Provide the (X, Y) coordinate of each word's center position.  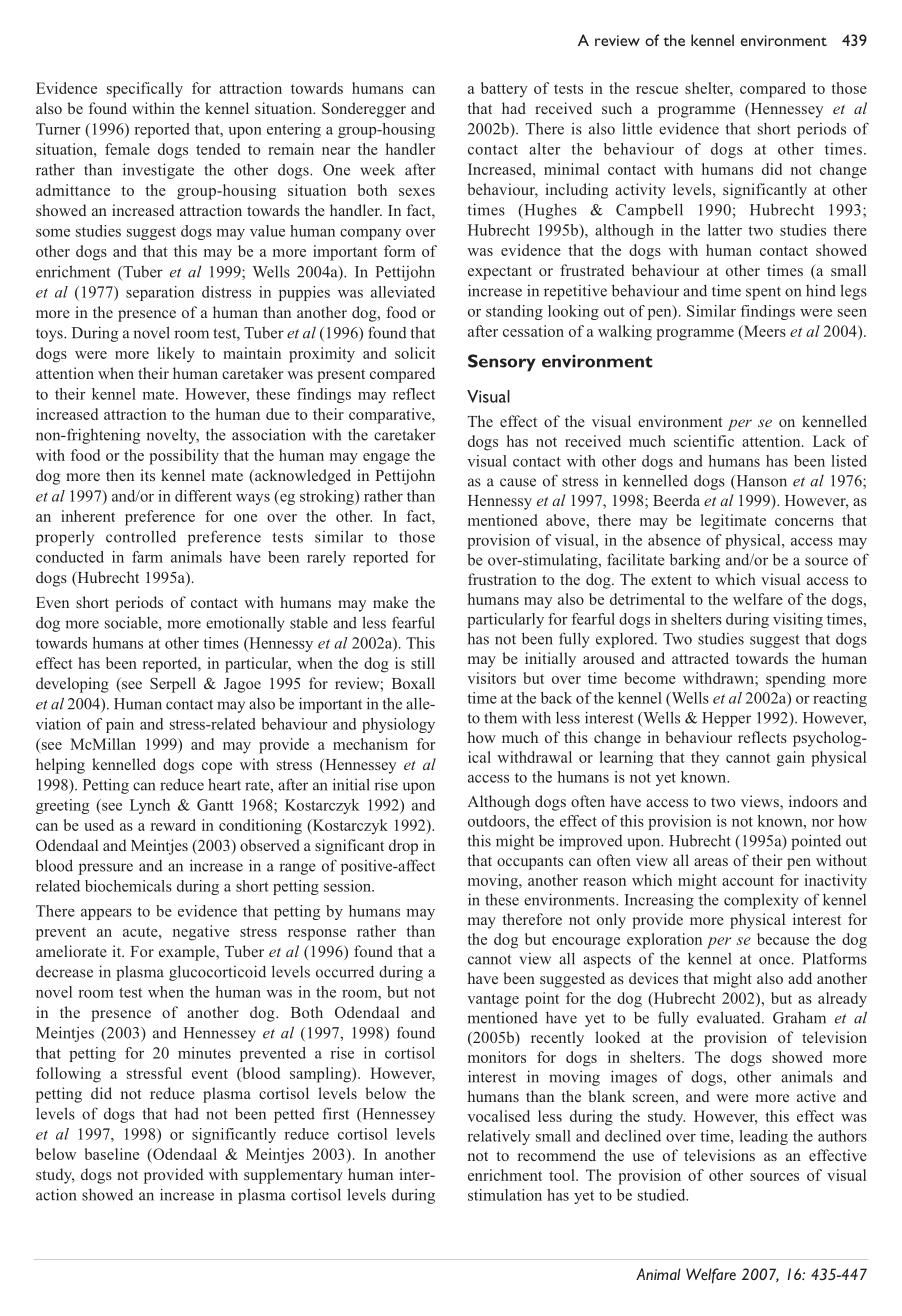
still (423, 663)
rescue (657, 90)
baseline (112, 1154)
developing (72, 685)
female (127, 149)
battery (504, 90)
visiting (798, 620)
